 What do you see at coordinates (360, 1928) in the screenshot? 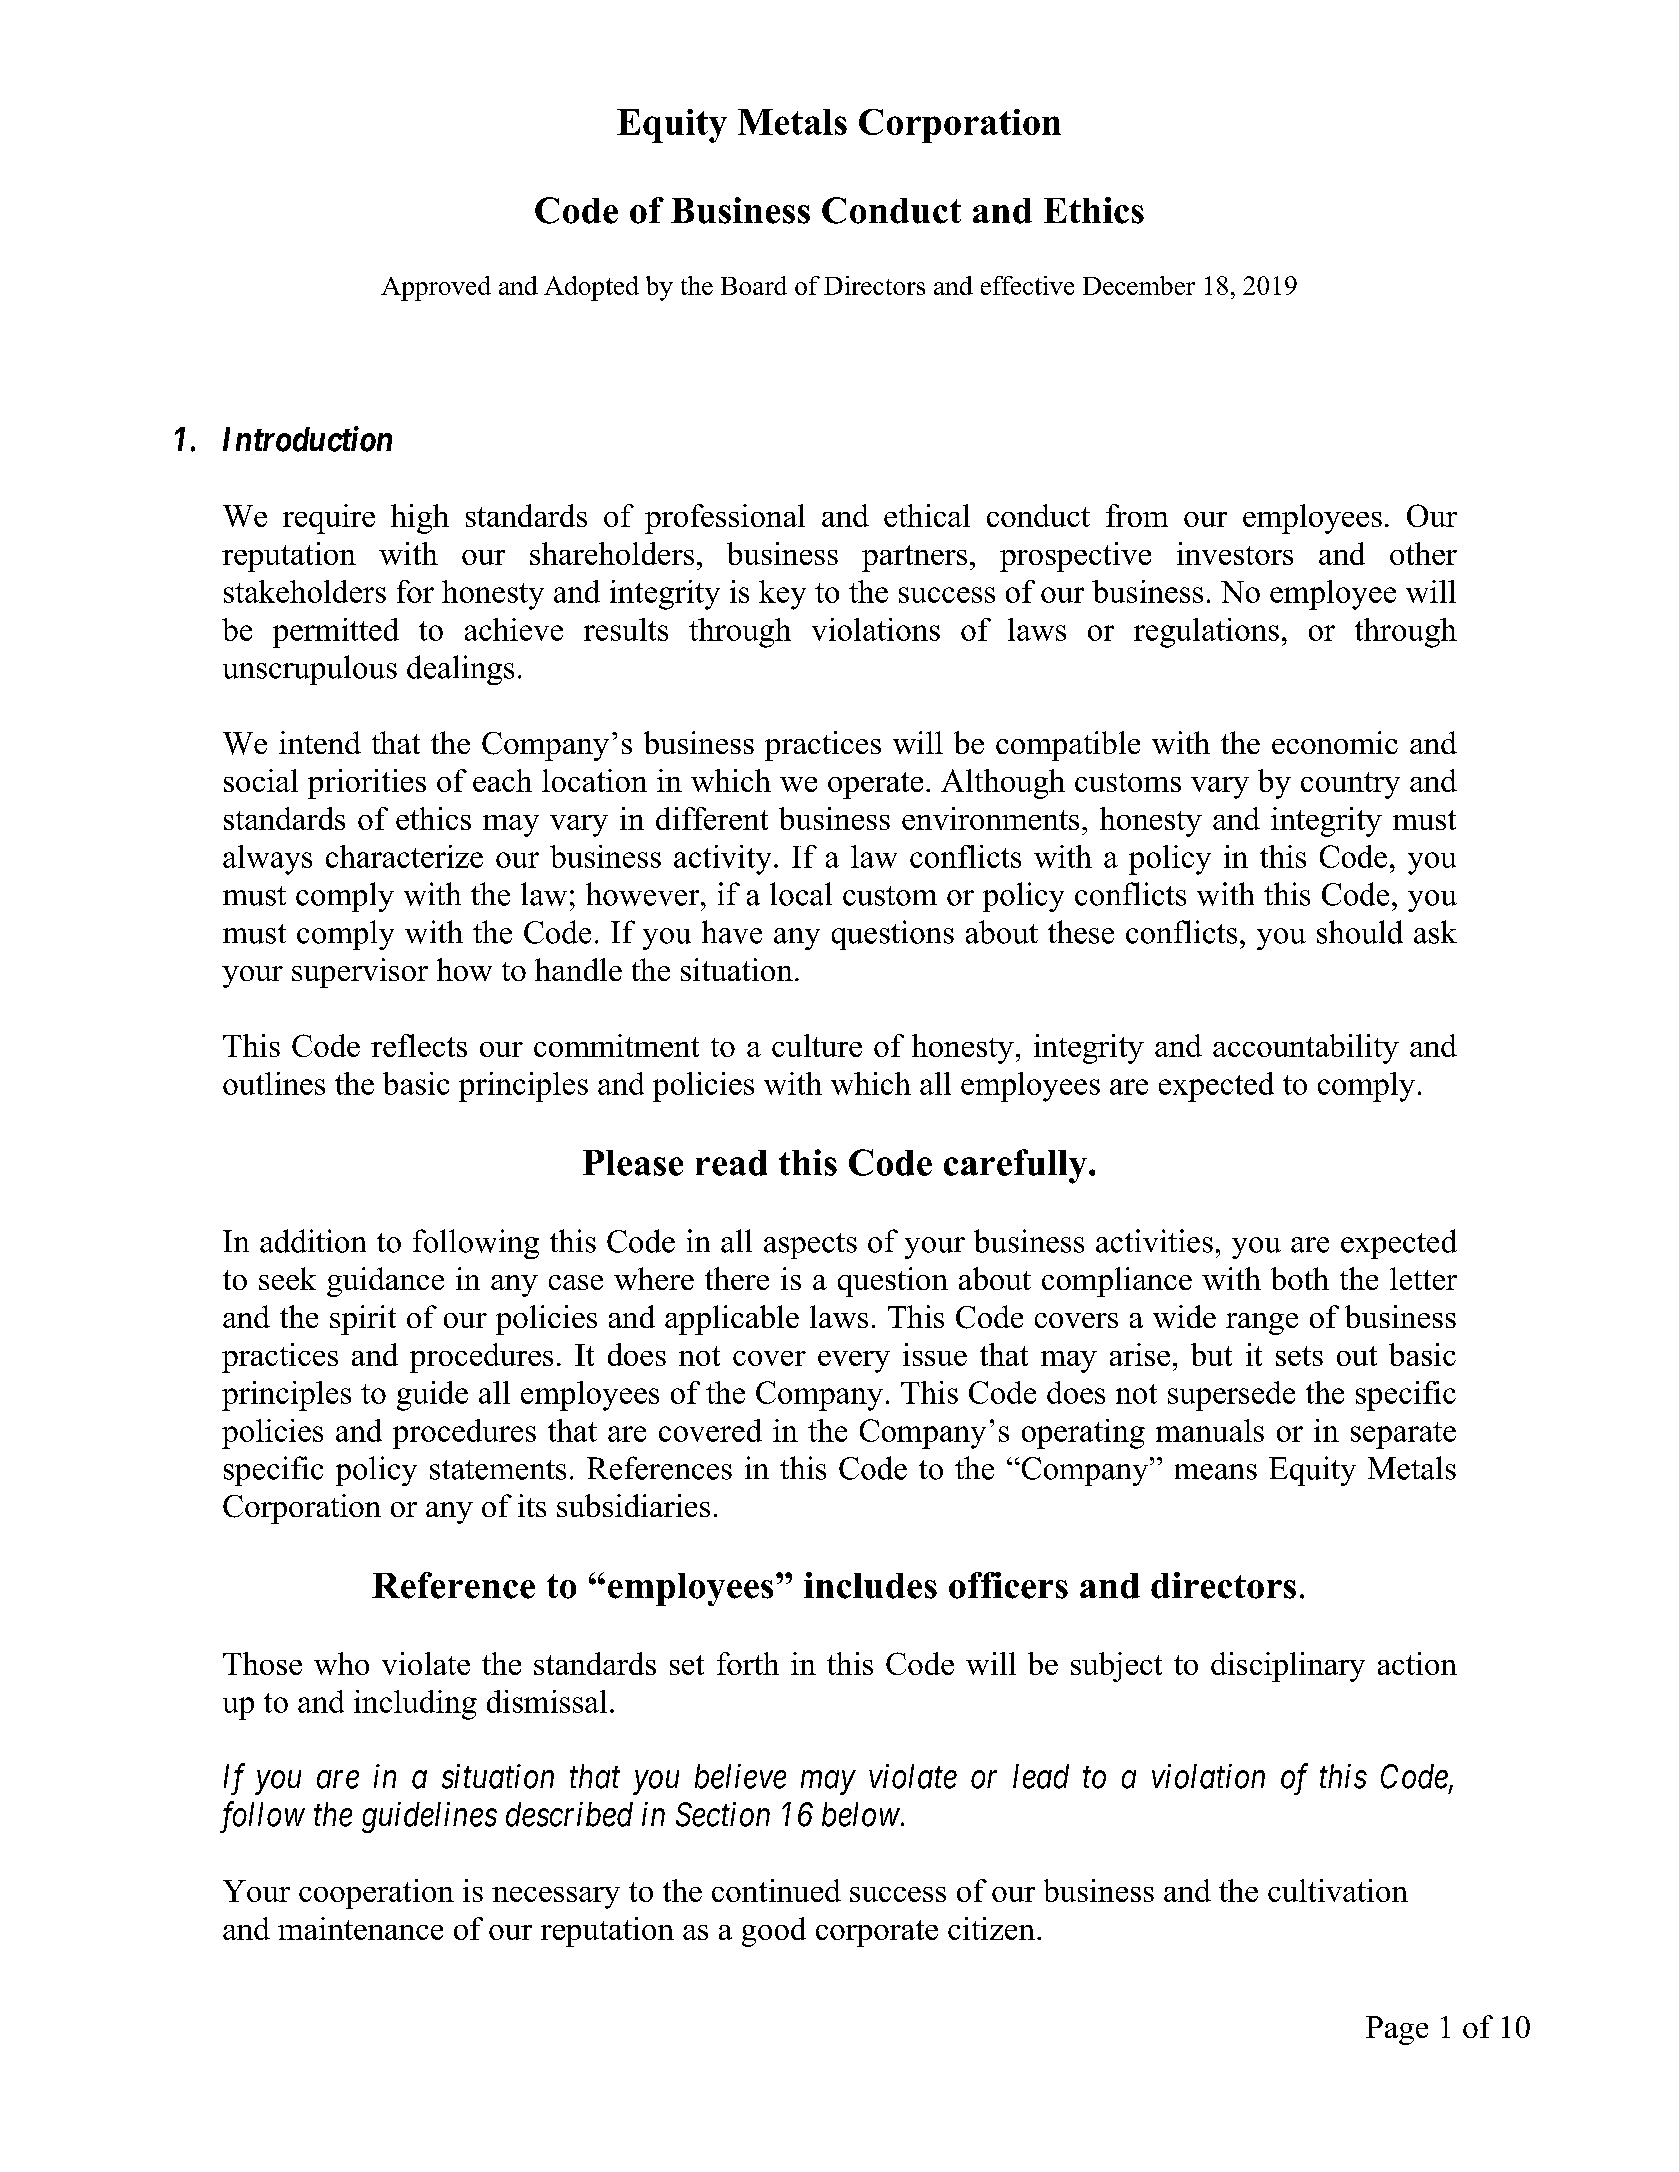
I see `maintenance` at bounding box center [360, 1928].
